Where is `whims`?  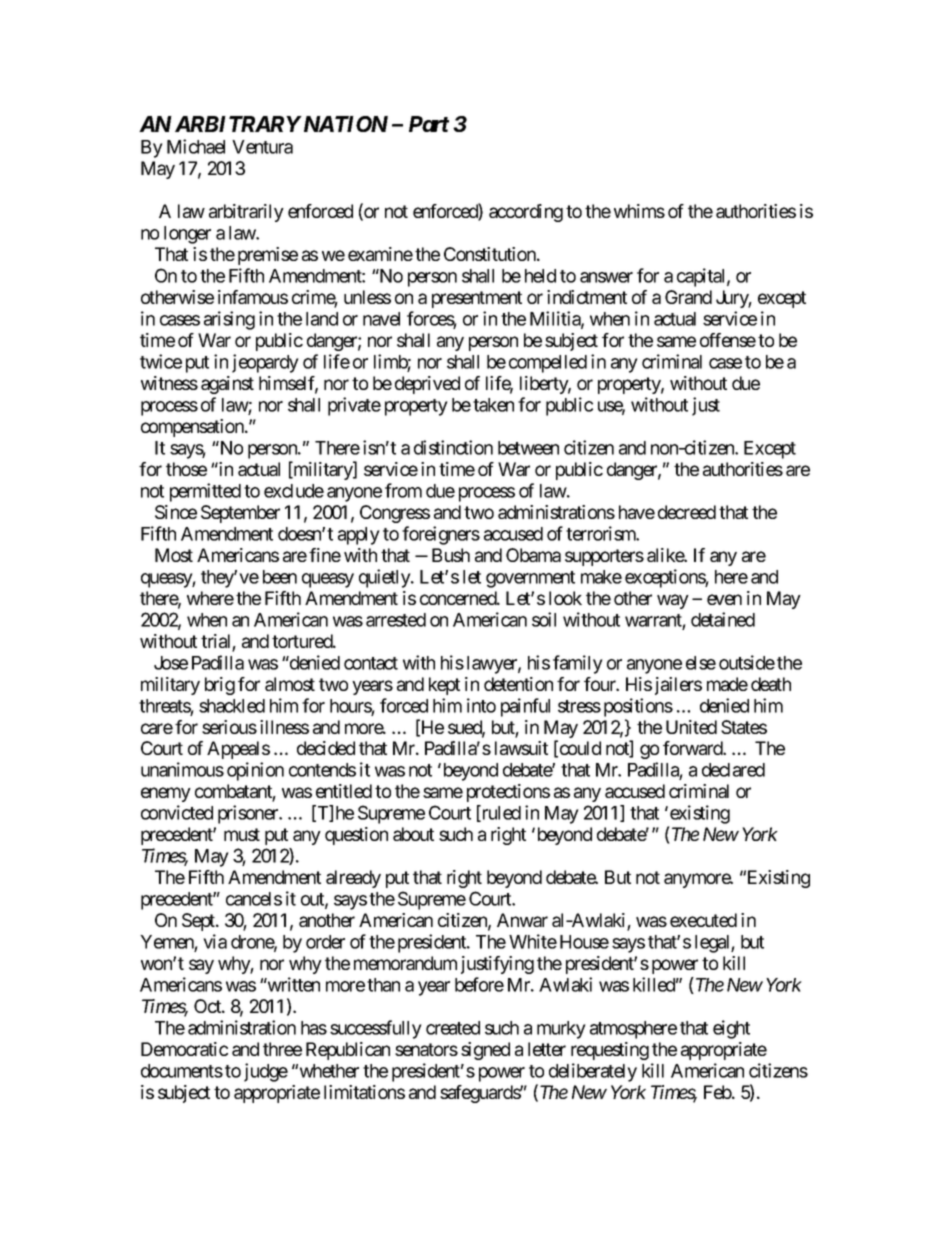
whims is located at coordinates (639, 211).
